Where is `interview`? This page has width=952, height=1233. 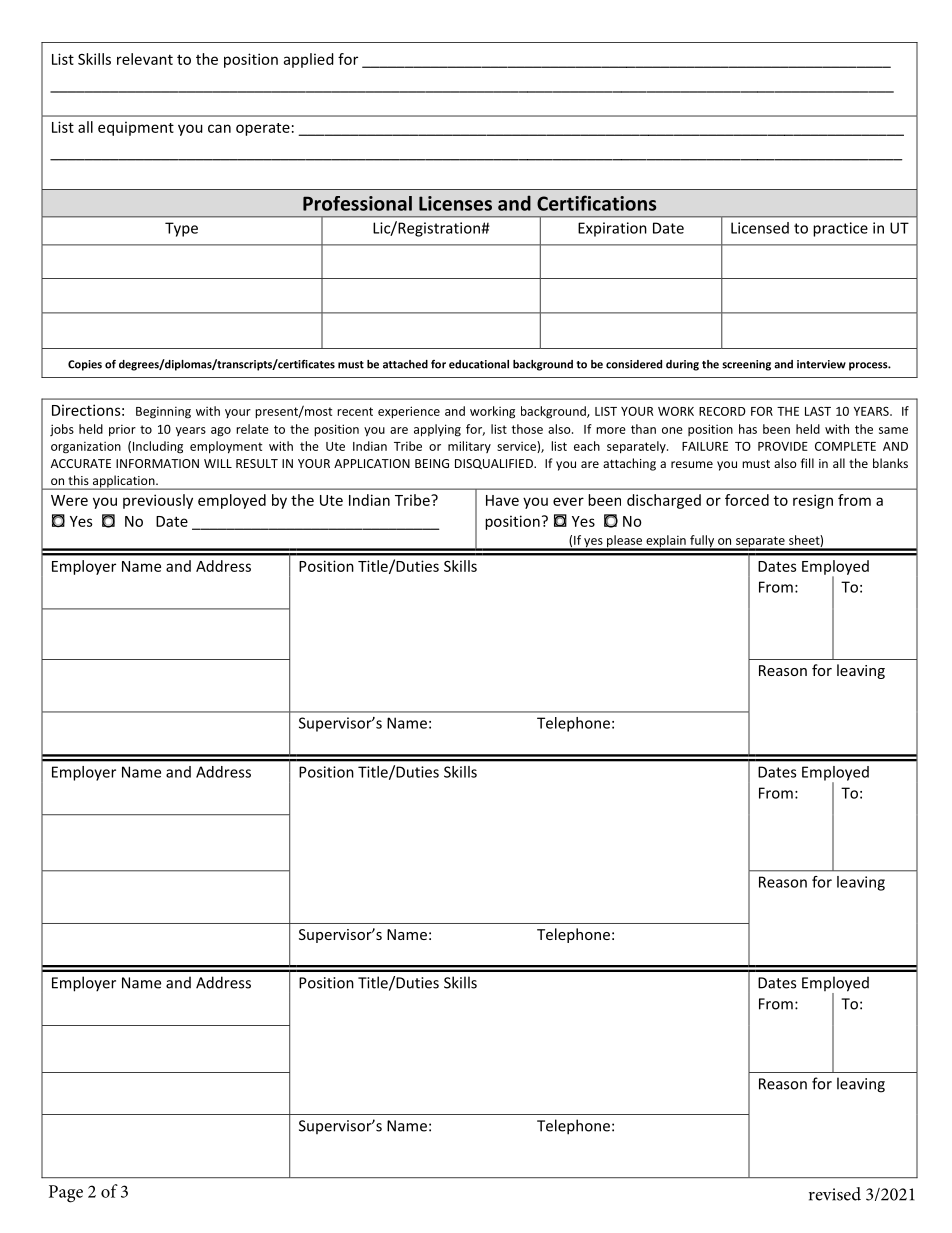 interview is located at coordinates (821, 364).
